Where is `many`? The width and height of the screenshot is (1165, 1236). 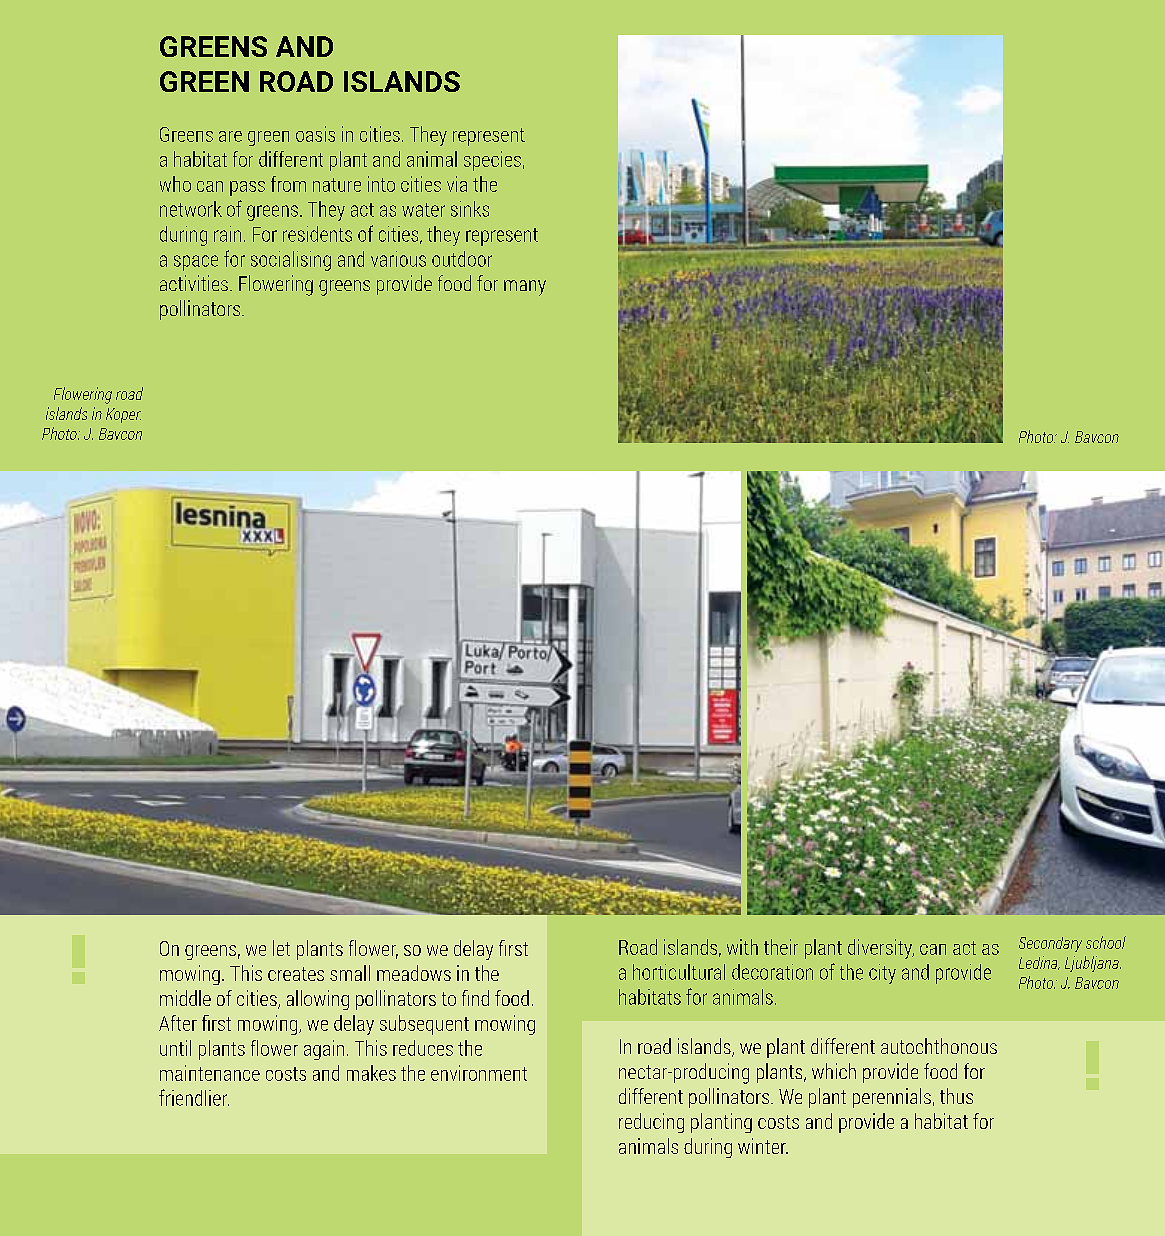 many is located at coordinates (525, 288).
